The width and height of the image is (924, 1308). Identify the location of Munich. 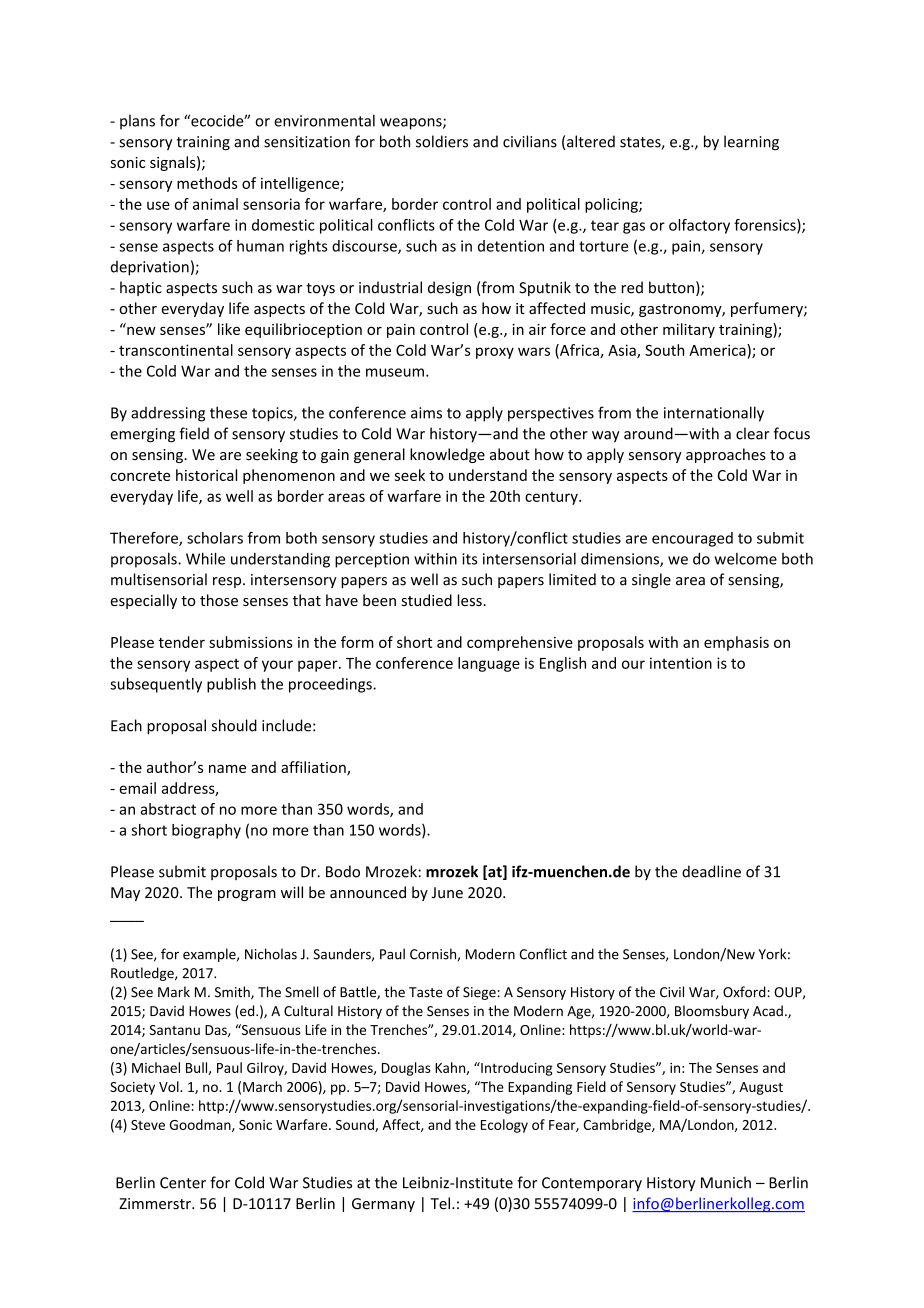
(726, 1182).
